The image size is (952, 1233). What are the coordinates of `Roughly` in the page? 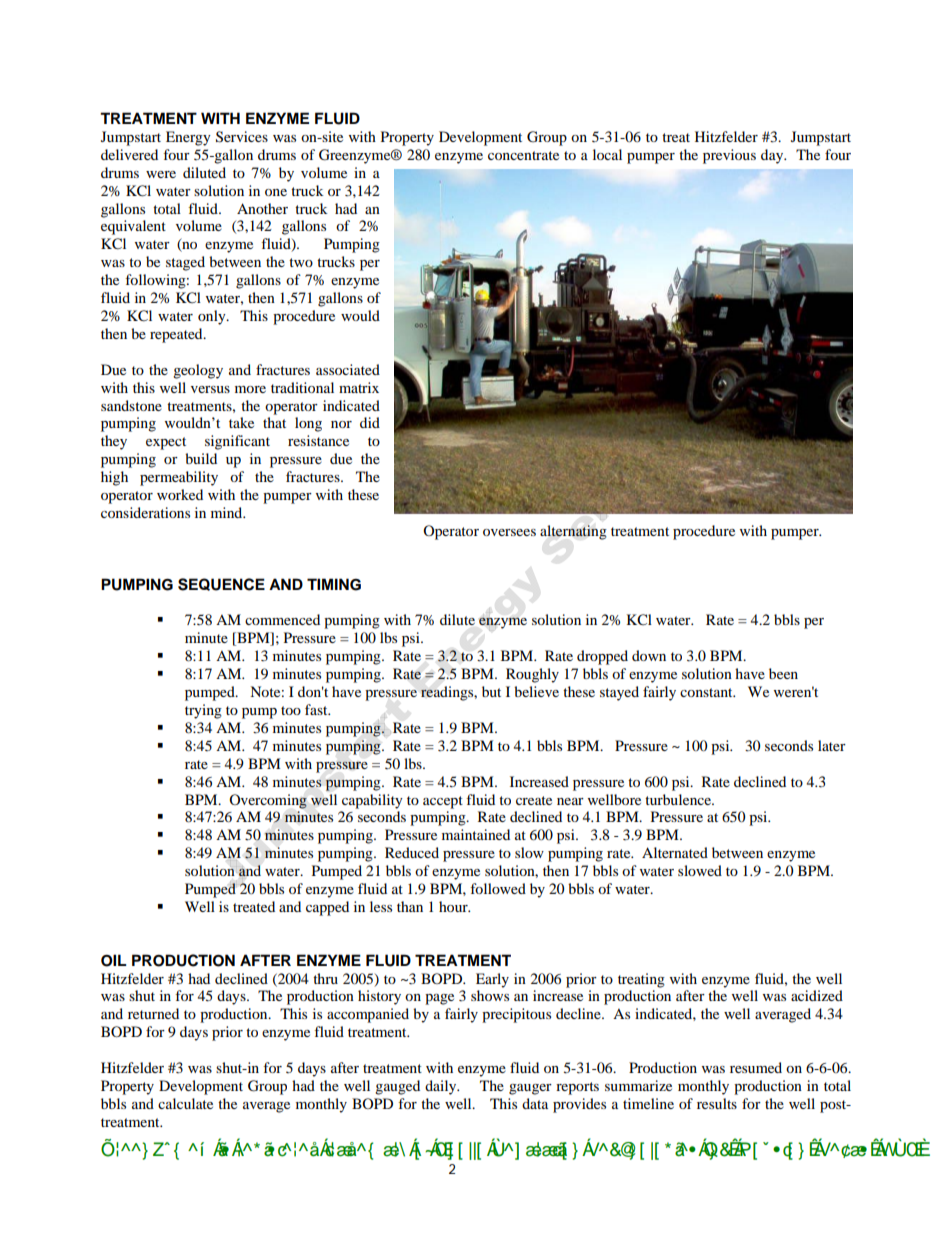 It's located at (532, 675).
